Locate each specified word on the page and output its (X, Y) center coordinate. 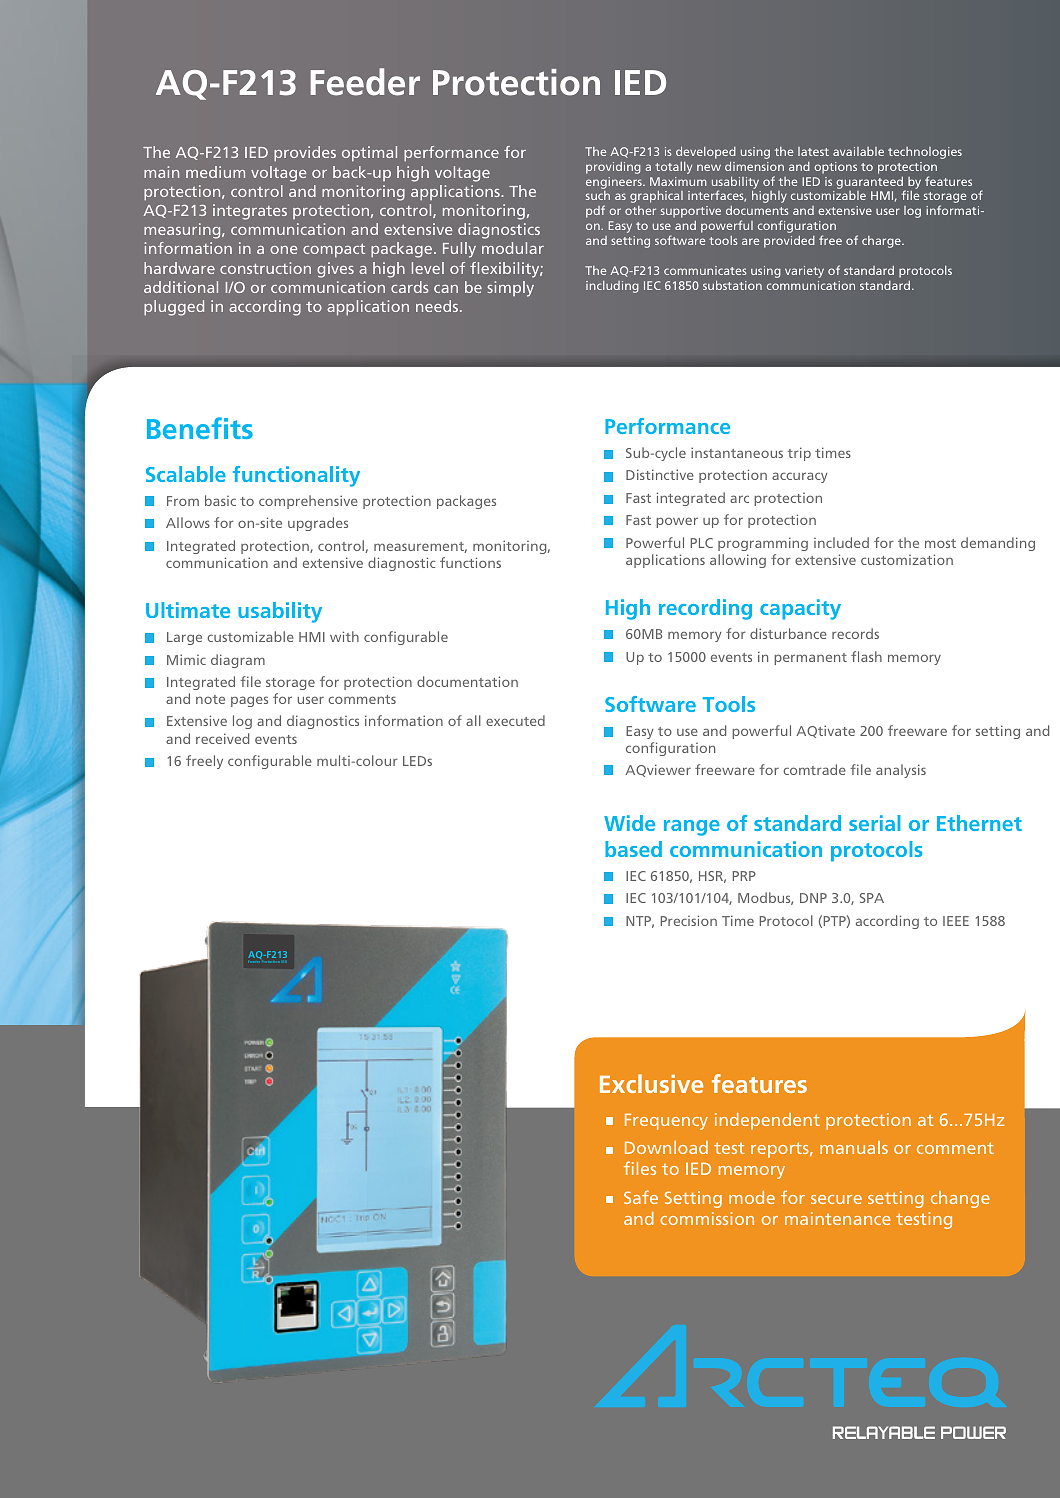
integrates (250, 212)
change (960, 1199)
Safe (641, 1197)
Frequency (666, 1122)
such (598, 195)
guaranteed (871, 184)
